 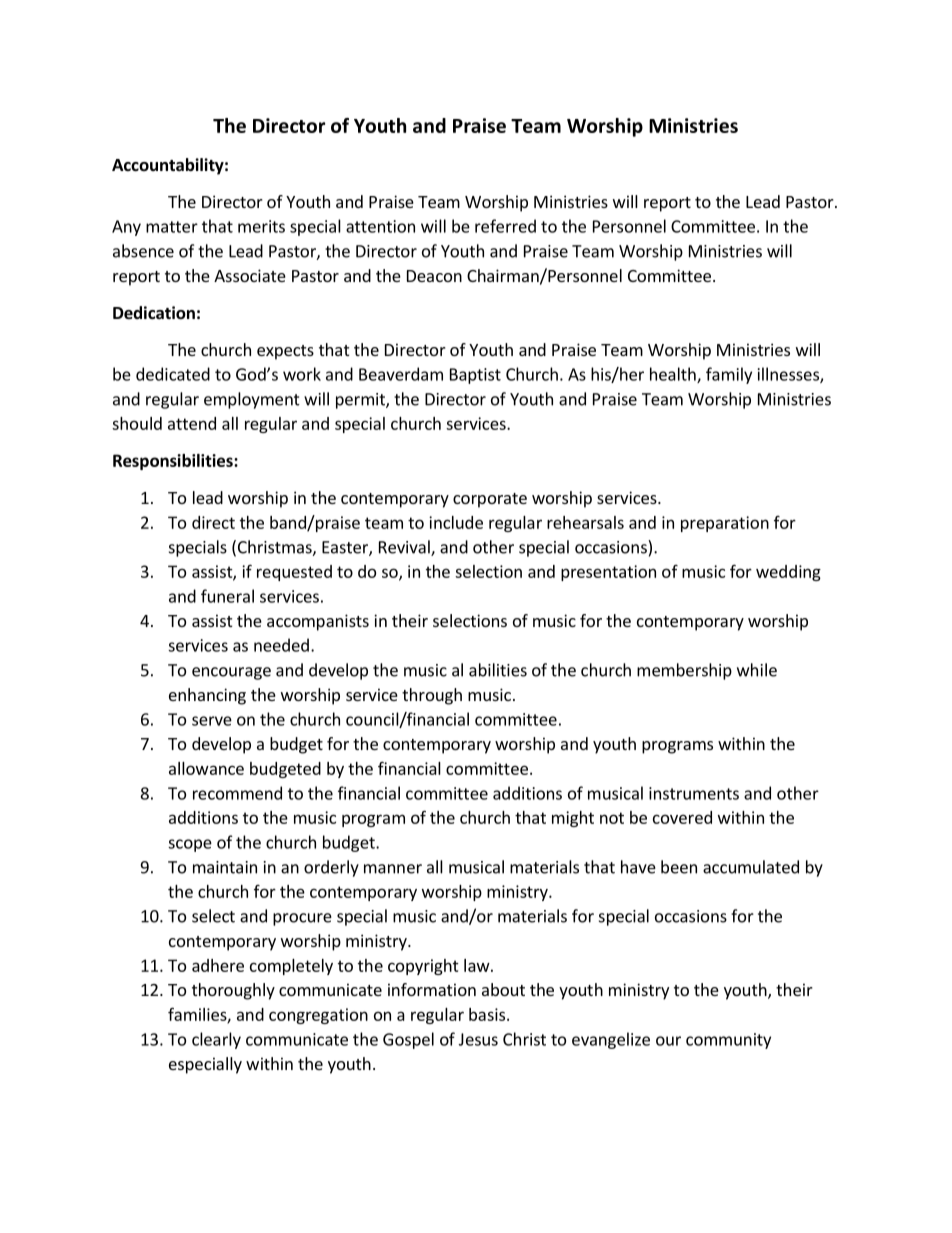 I want to click on preparation, so click(x=725, y=524).
